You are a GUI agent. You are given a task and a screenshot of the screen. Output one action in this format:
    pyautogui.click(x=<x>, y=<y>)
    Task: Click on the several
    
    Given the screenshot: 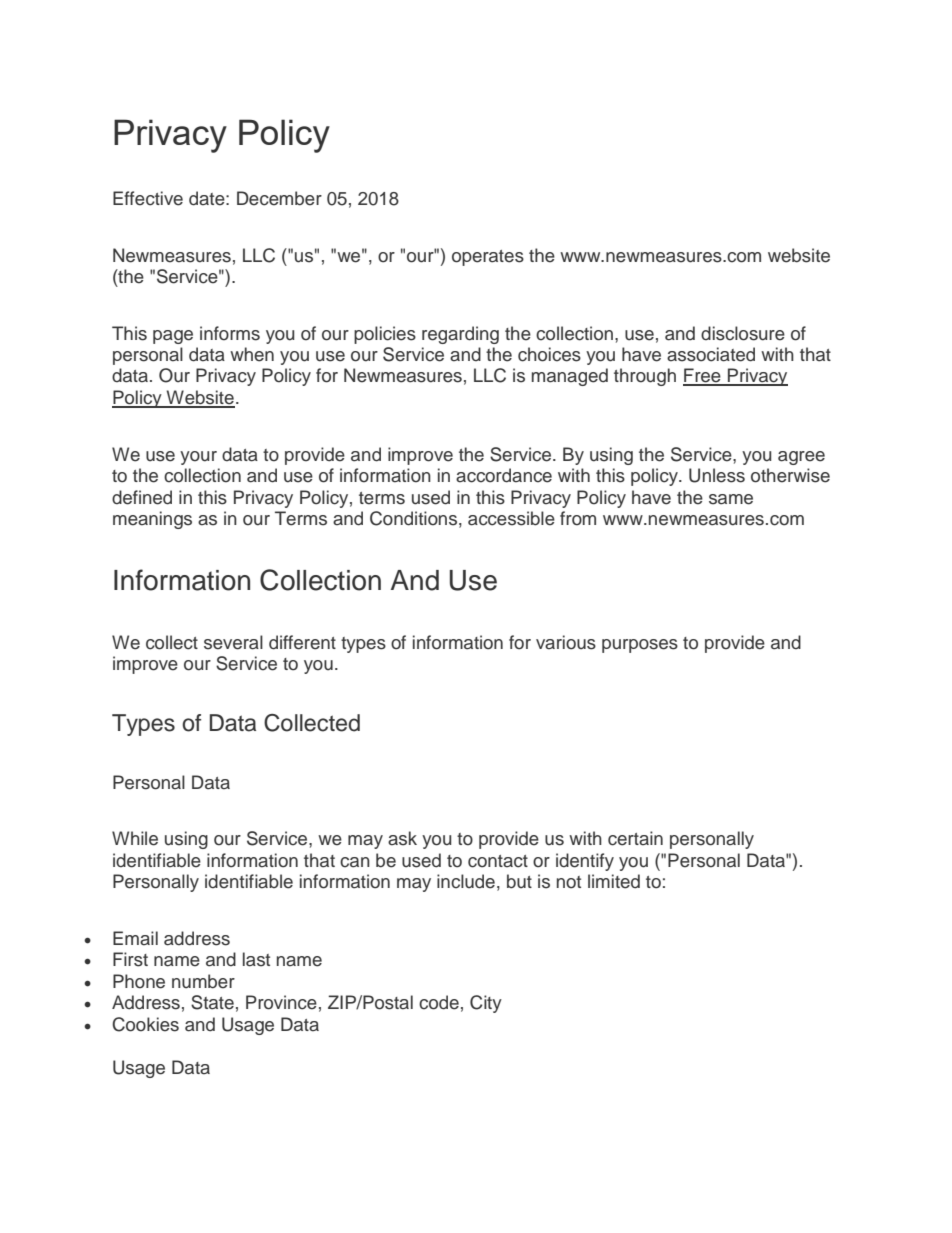 What is the action you would take?
    pyautogui.click(x=233, y=642)
